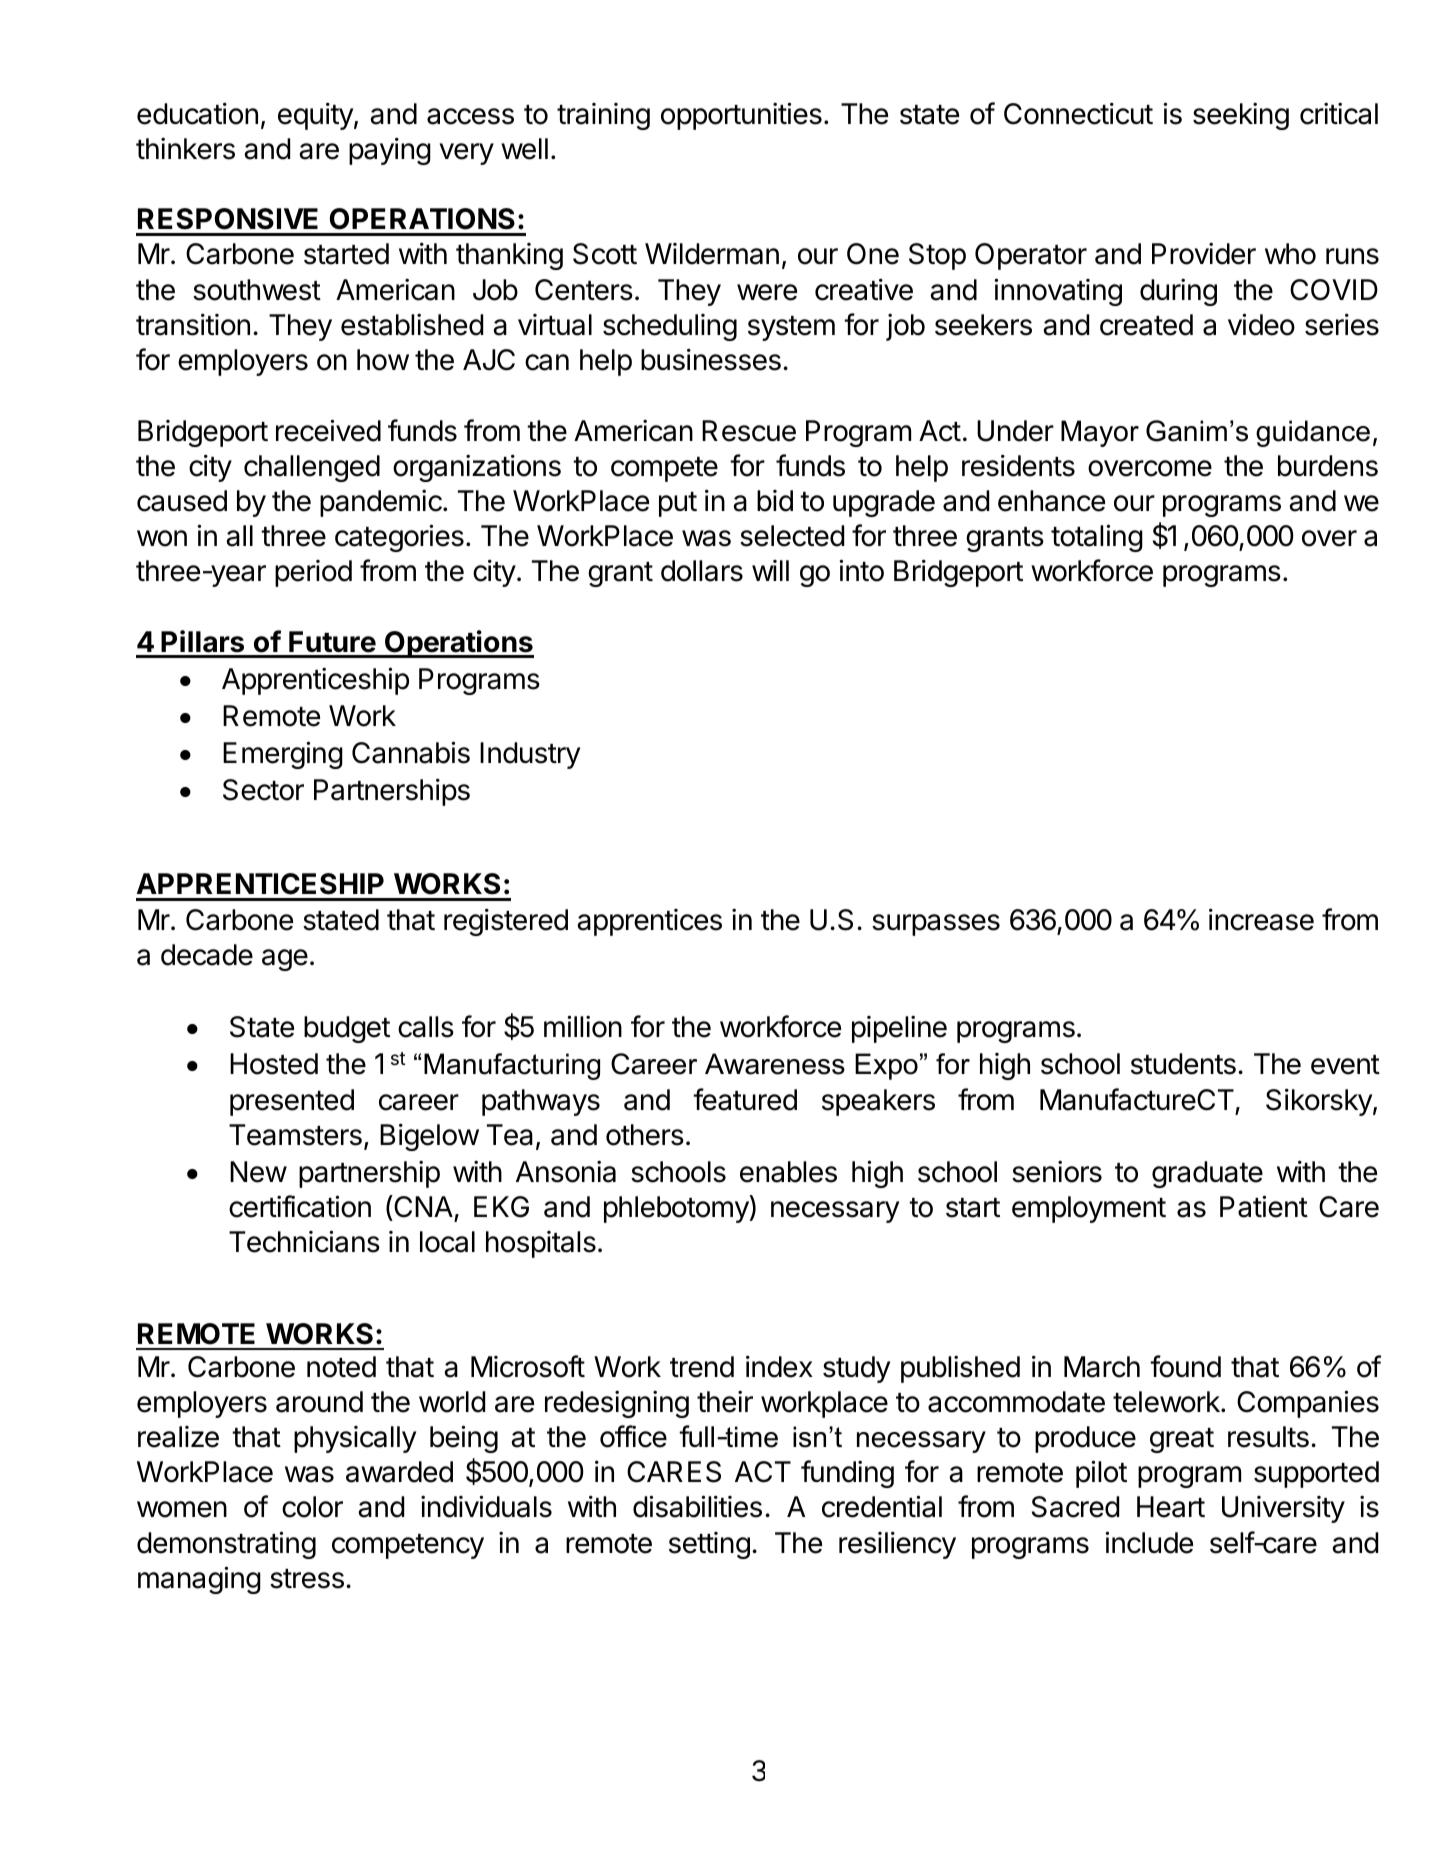  Describe the element at coordinates (1171, 1507) in the screenshot. I see `Heart` at that location.
